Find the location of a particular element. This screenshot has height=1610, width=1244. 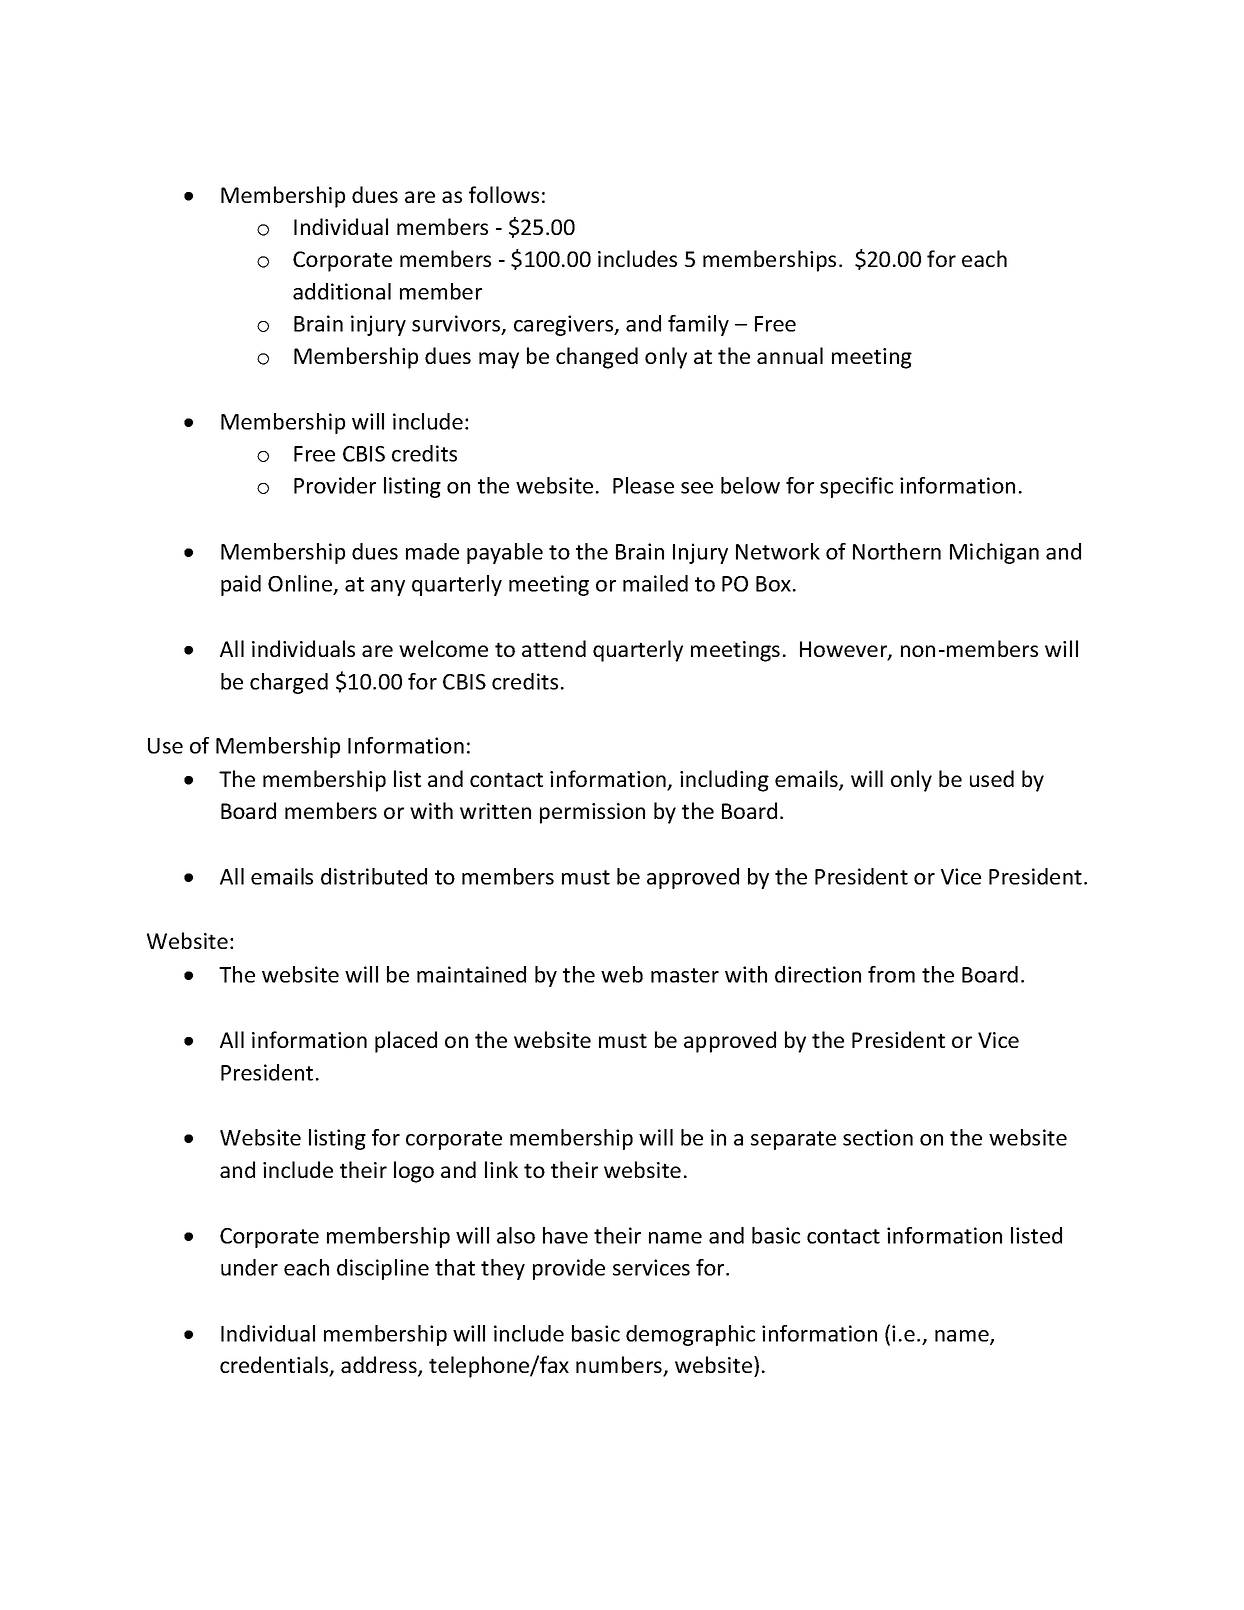

numbers is located at coordinates (620, 1366).
